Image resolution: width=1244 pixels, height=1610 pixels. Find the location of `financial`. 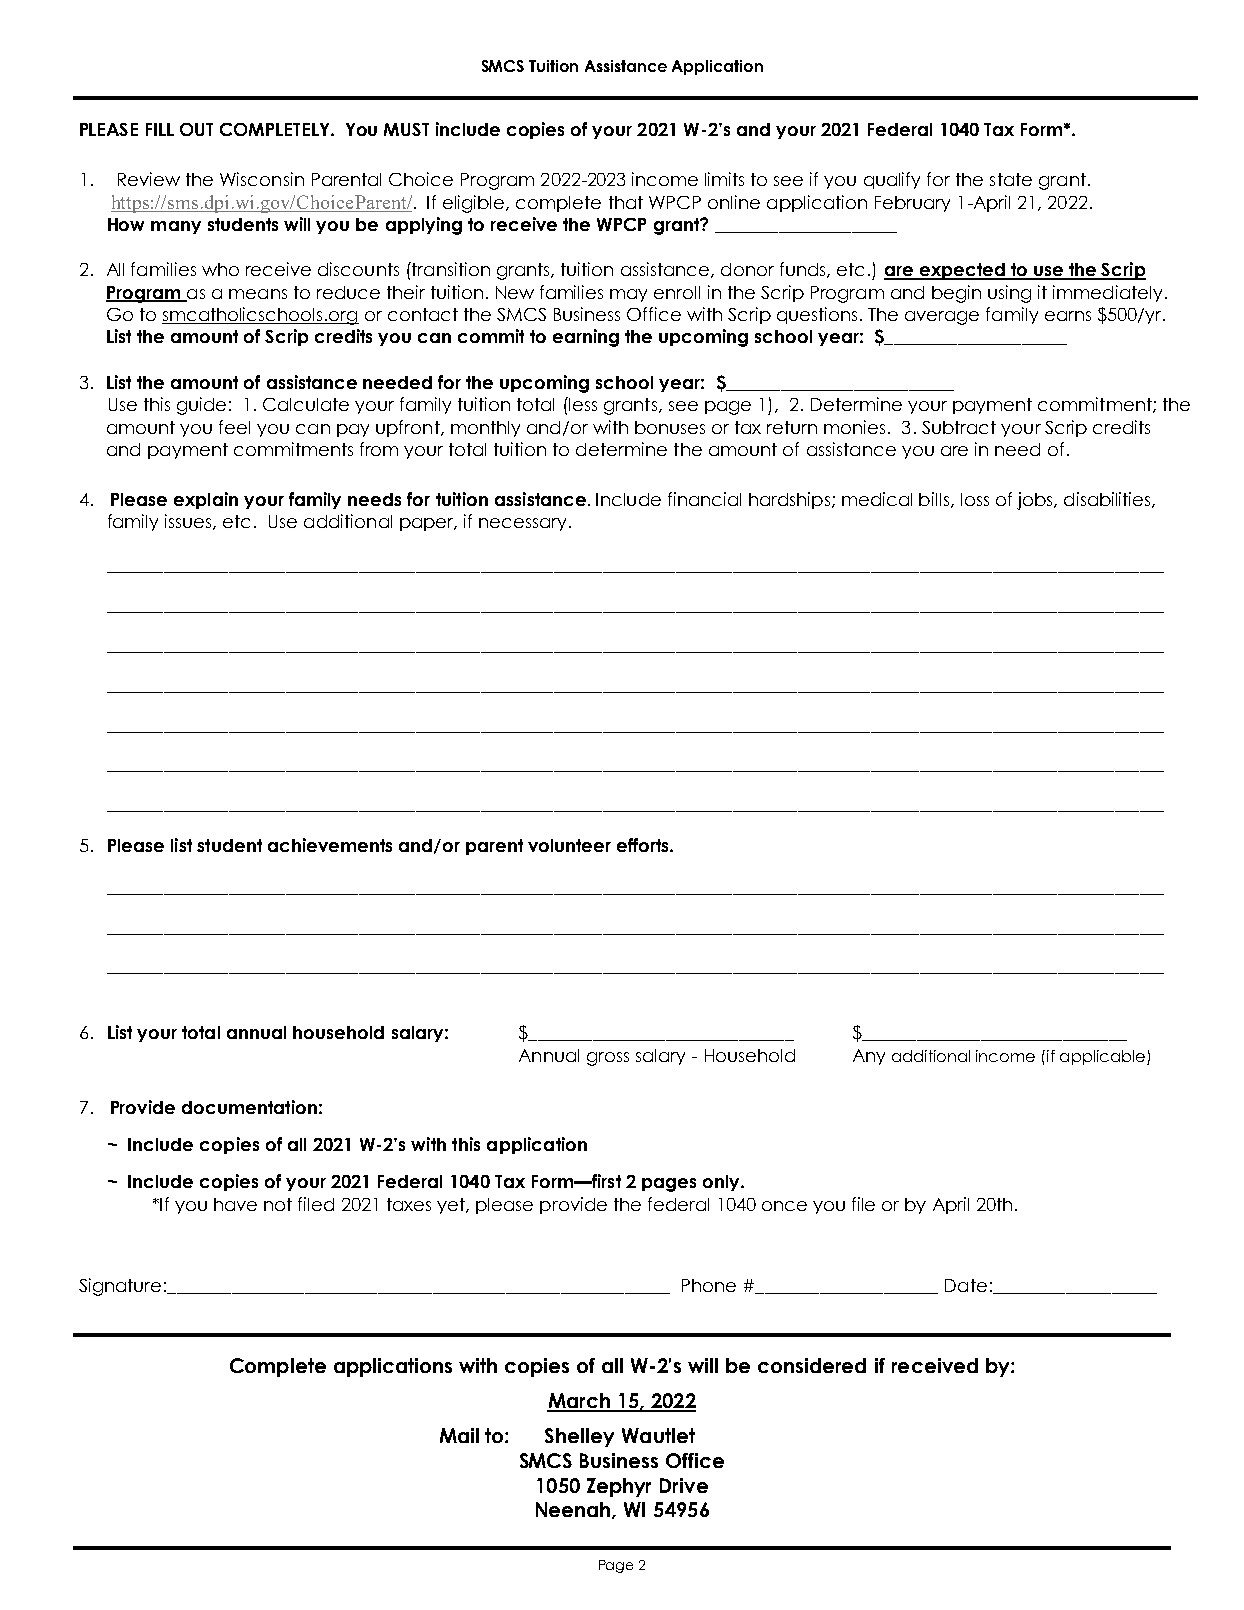

financial is located at coordinates (704, 499).
